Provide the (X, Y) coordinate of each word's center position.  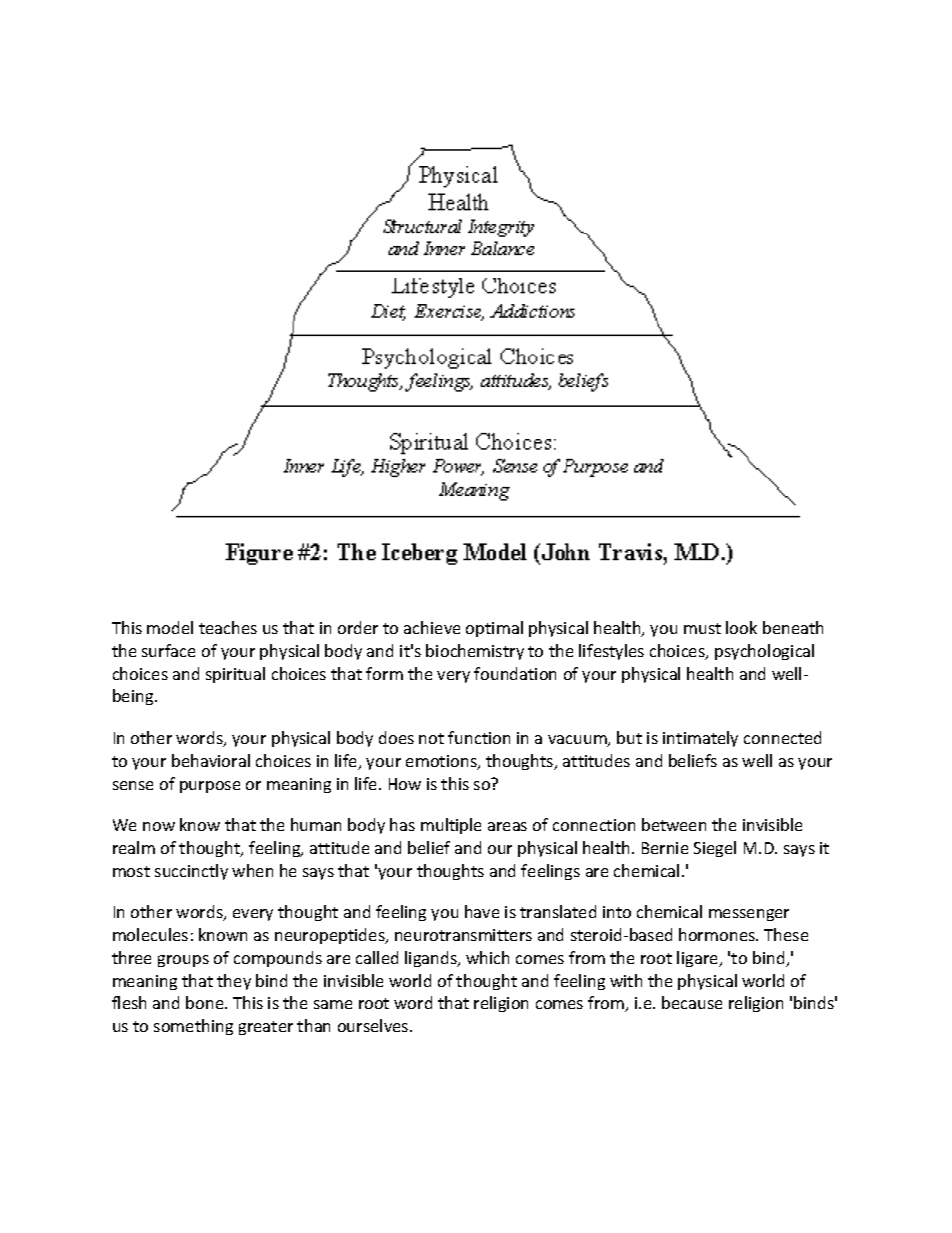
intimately (700, 739)
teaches (228, 627)
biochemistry (475, 652)
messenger (749, 915)
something (193, 1027)
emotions (442, 762)
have (482, 911)
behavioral (211, 760)
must (702, 628)
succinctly (191, 872)
